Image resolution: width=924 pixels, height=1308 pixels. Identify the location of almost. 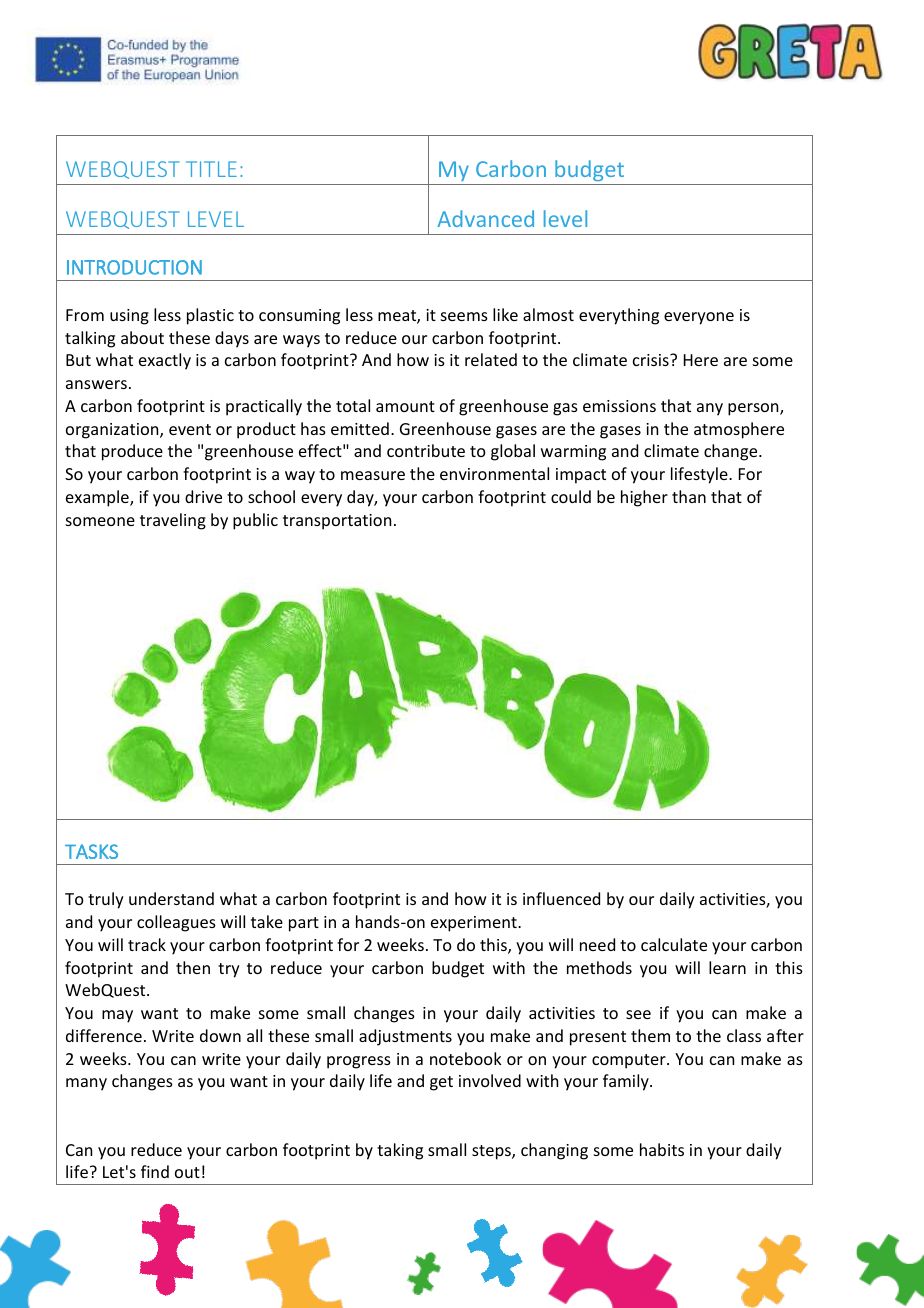
(548, 314).
